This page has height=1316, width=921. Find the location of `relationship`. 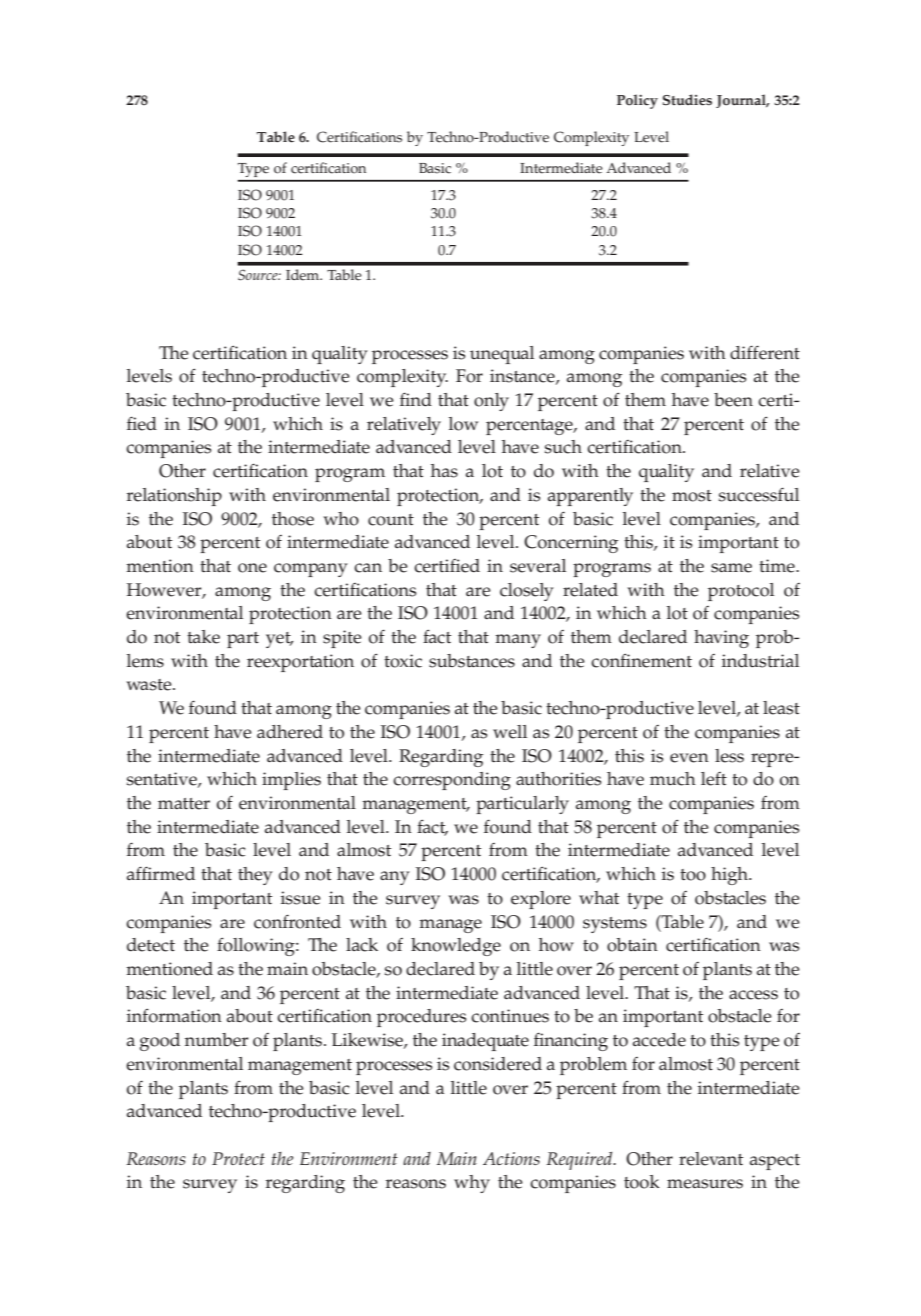

relationship is located at coordinates (174, 497).
